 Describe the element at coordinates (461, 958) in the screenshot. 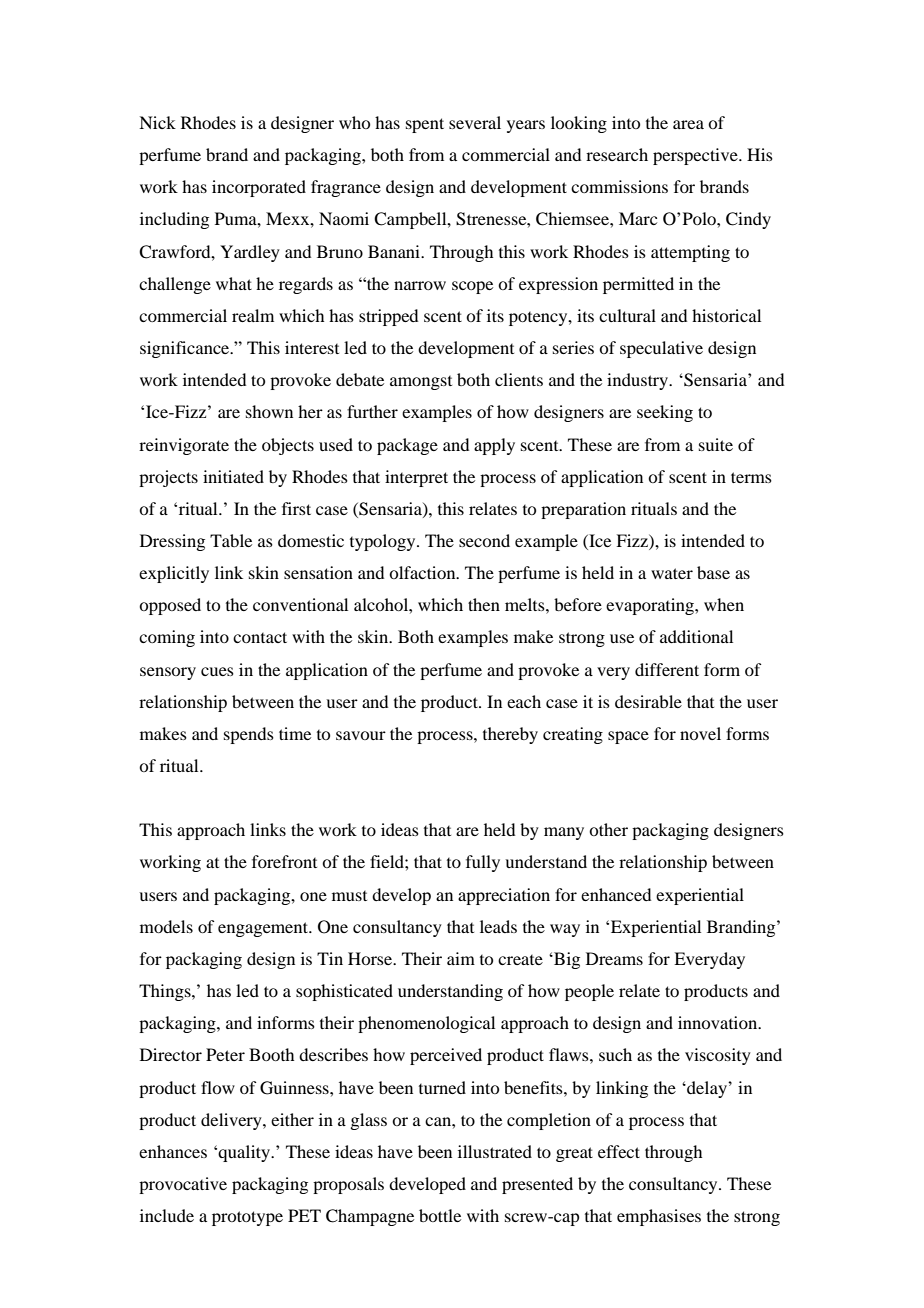

I see `aim` at that location.
